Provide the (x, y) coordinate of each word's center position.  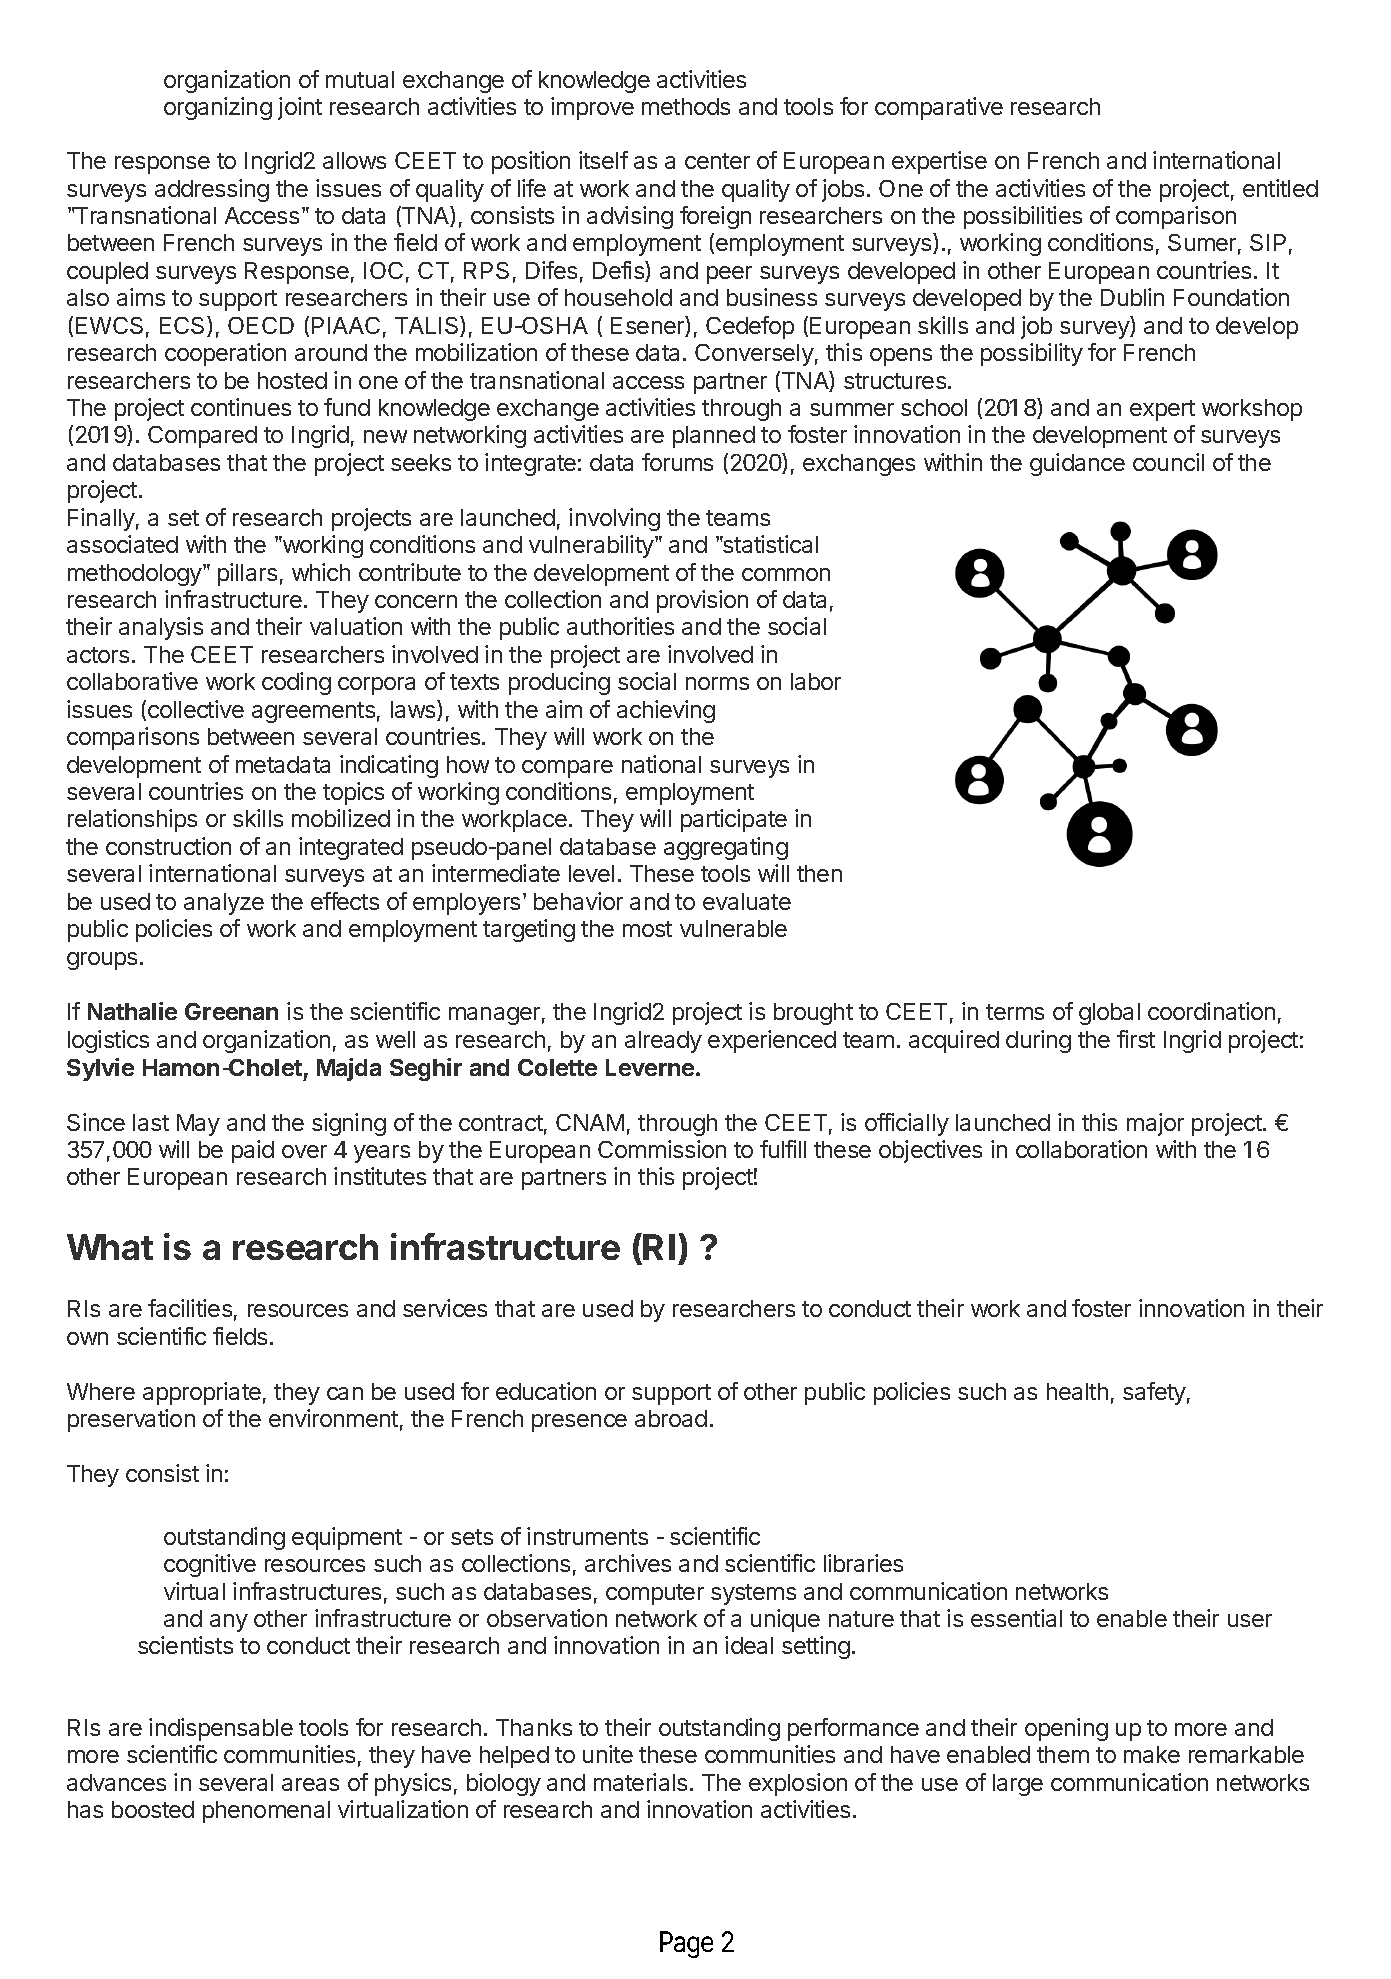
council (1168, 462)
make (1152, 1754)
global (1109, 1014)
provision (702, 601)
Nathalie (132, 1011)
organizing (218, 108)
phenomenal (266, 1812)
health (1077, 1391)
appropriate (202, 1393)
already (663, 1042)
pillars (247, 574)
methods (686, 106)
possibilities (1023, 217)
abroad (671, 1418)
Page (686, 1944)
